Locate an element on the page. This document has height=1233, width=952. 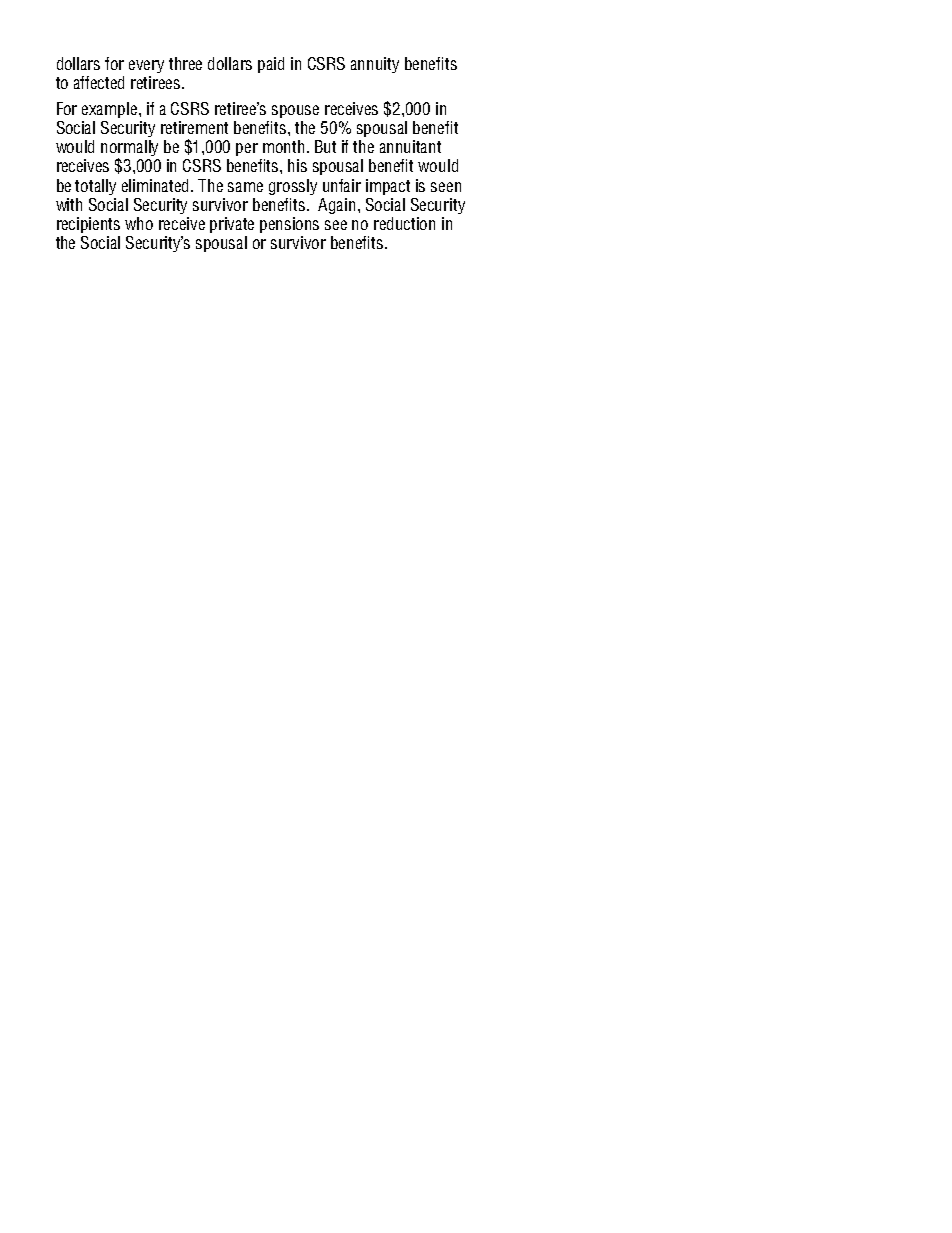
month is located at coordinates (283, 146).
